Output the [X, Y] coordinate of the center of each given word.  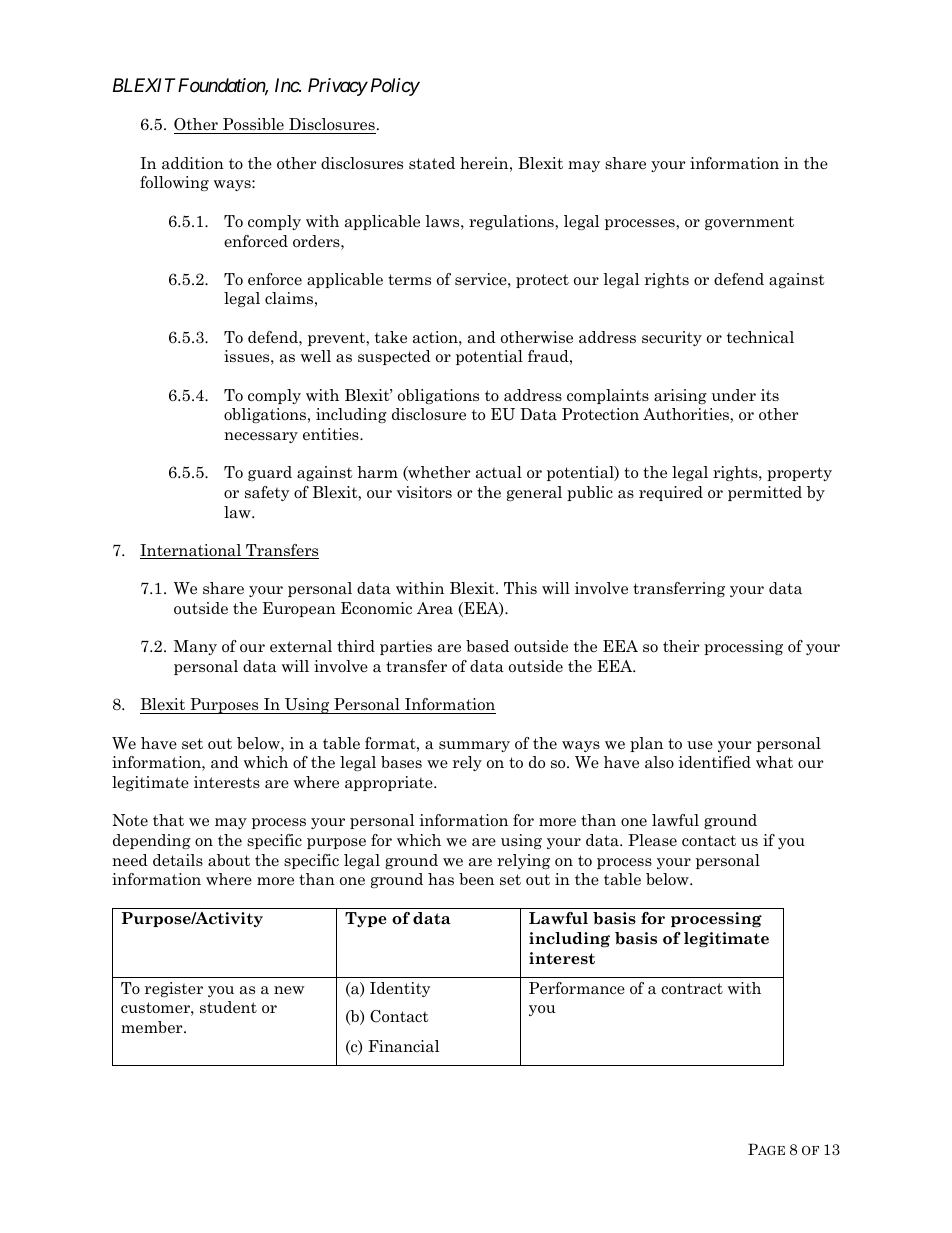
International [192, 551]
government [749, 223]
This [520, 588]
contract [692, 989]
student [228, 1007]
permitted [765, 493]
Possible [253, 126]
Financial [403, 1046]
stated [432, 163]
